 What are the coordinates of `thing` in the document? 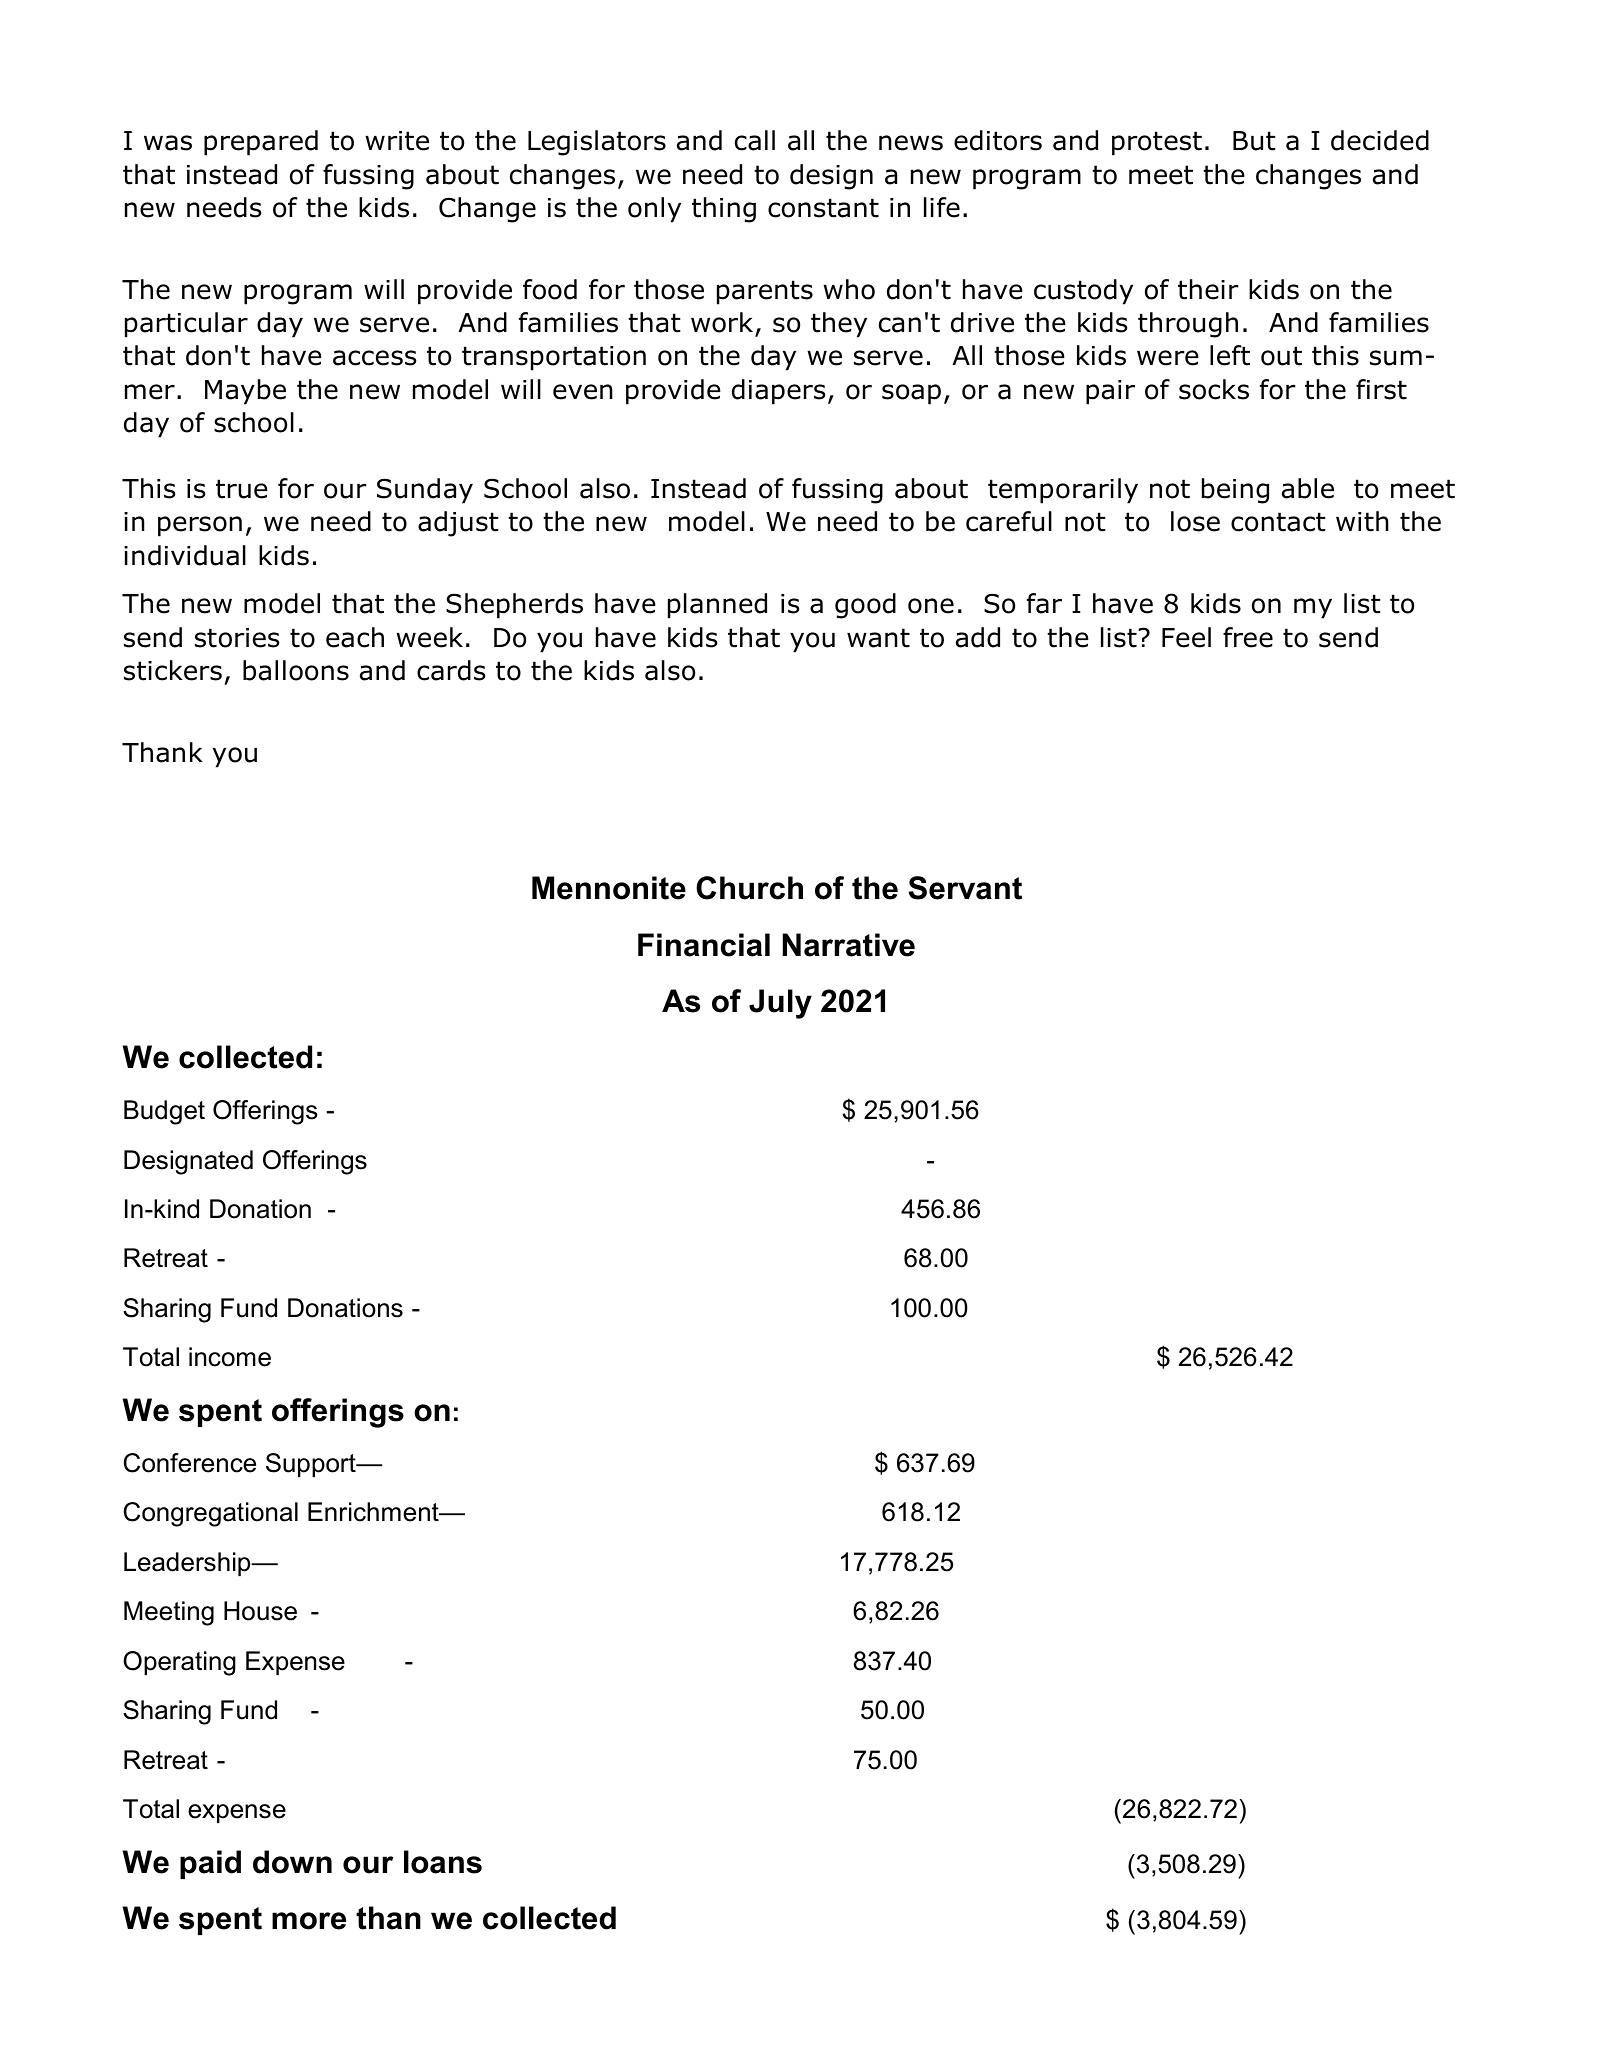 It's located at (724, 210).
